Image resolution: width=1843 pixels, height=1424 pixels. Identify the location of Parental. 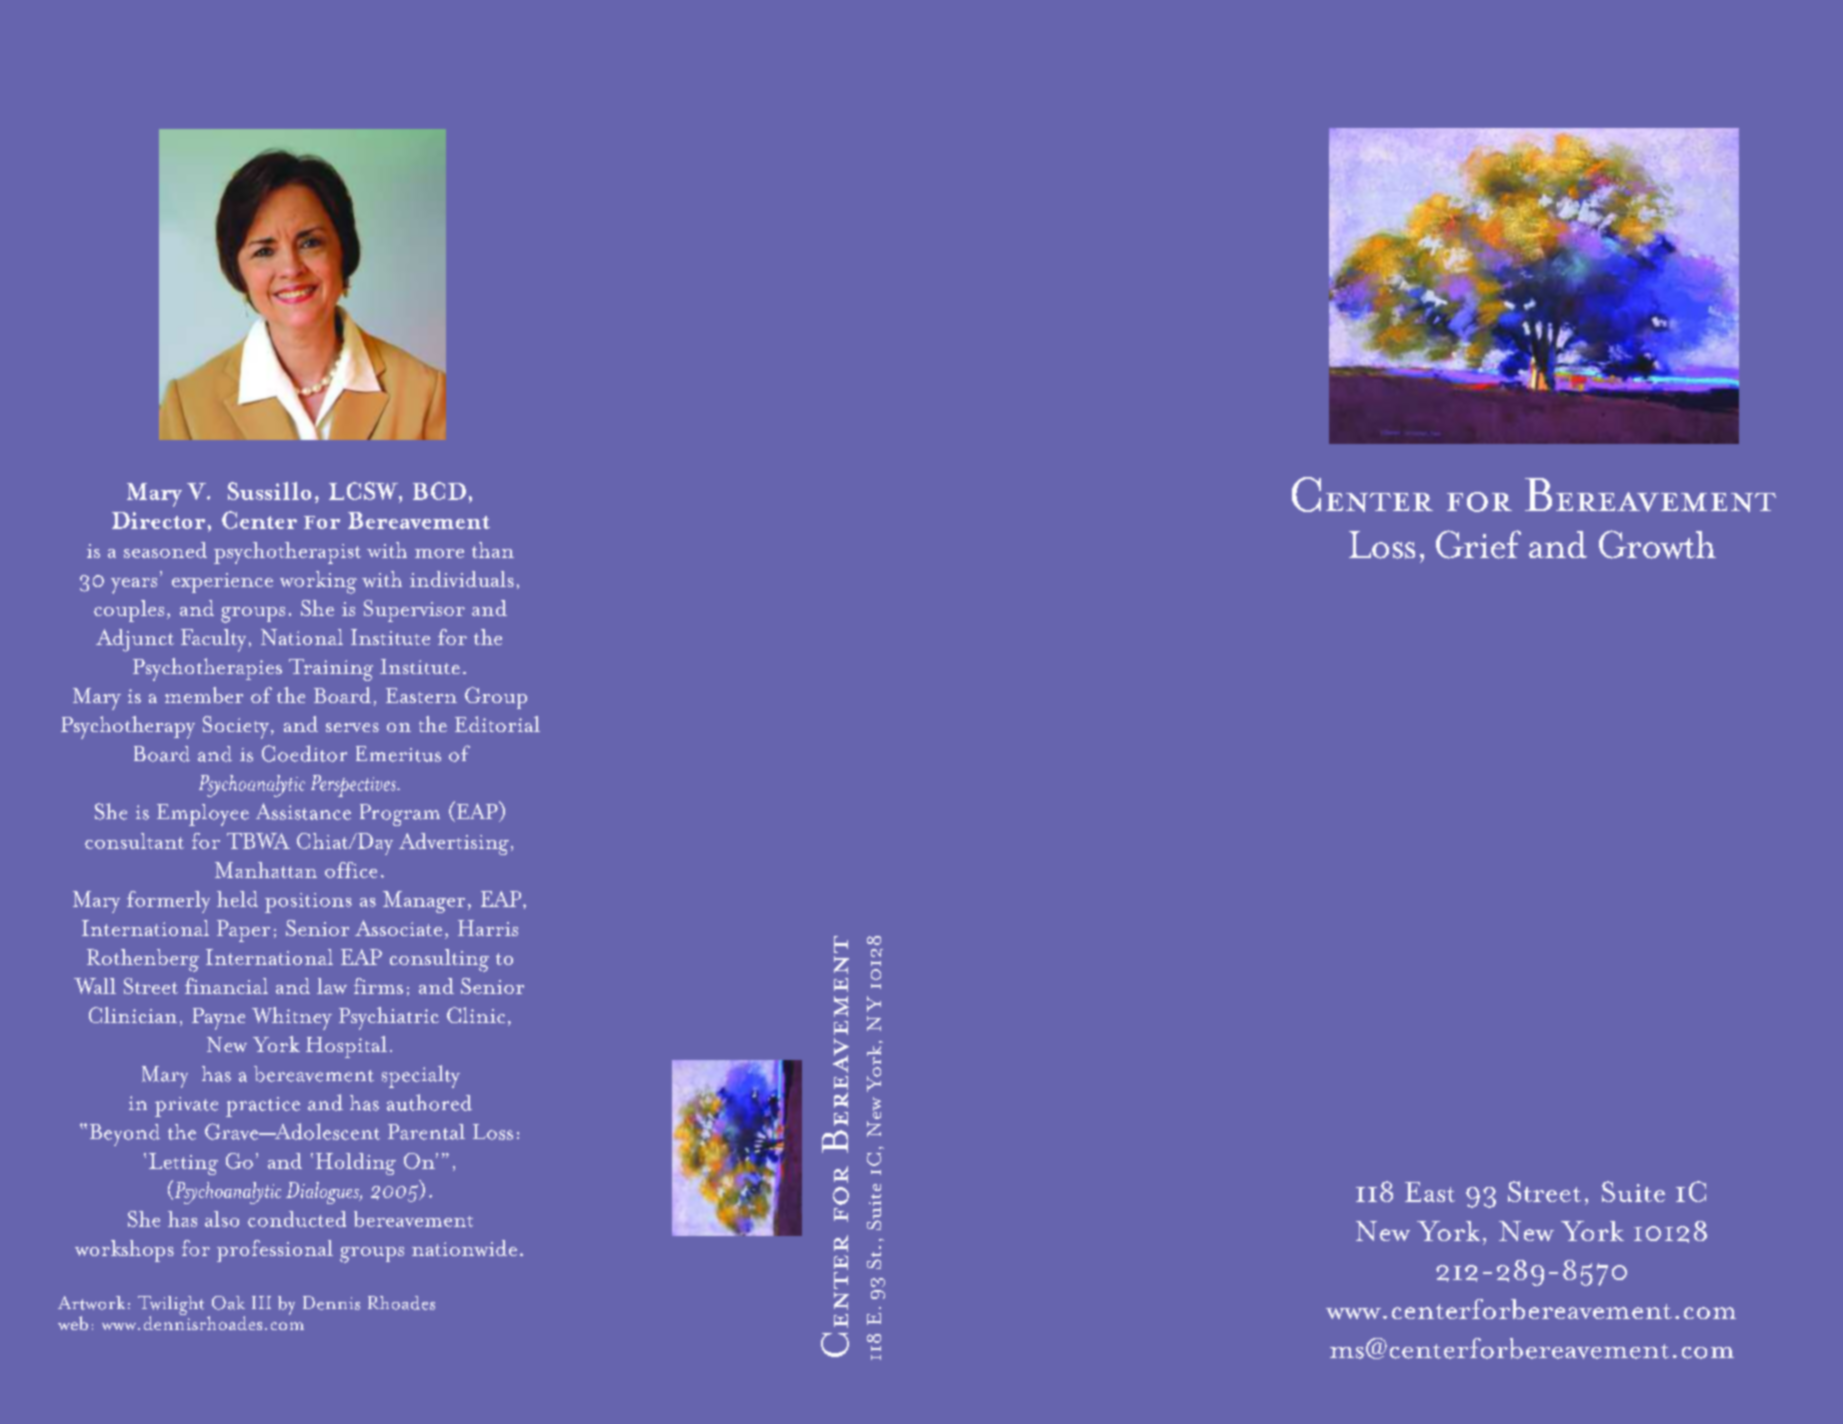
(426, 1132).
